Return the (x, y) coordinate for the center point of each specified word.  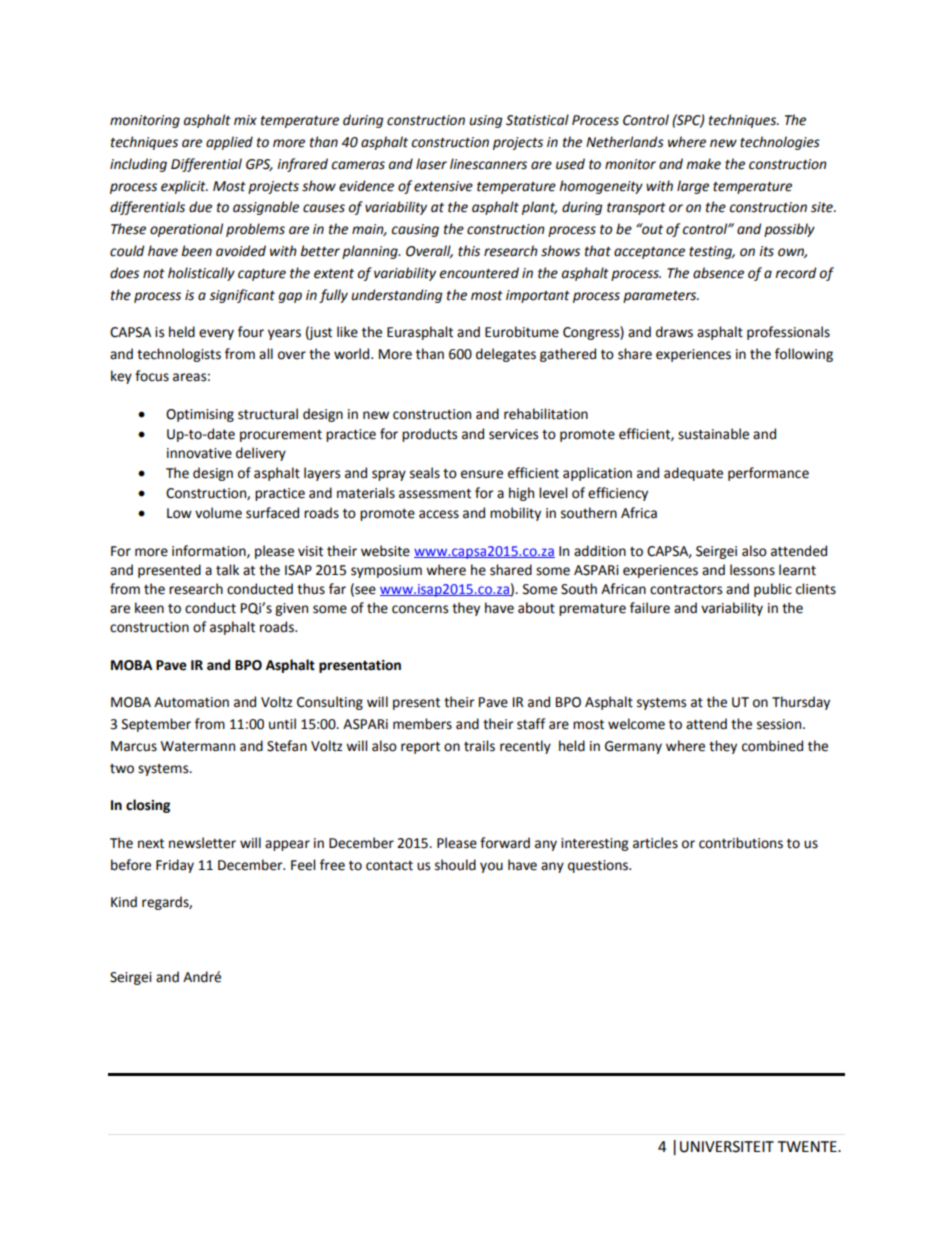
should (455, 865)
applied (229, 143)
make (703, 164)
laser (431, 164)
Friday (175, 866)
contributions (741, 843)
